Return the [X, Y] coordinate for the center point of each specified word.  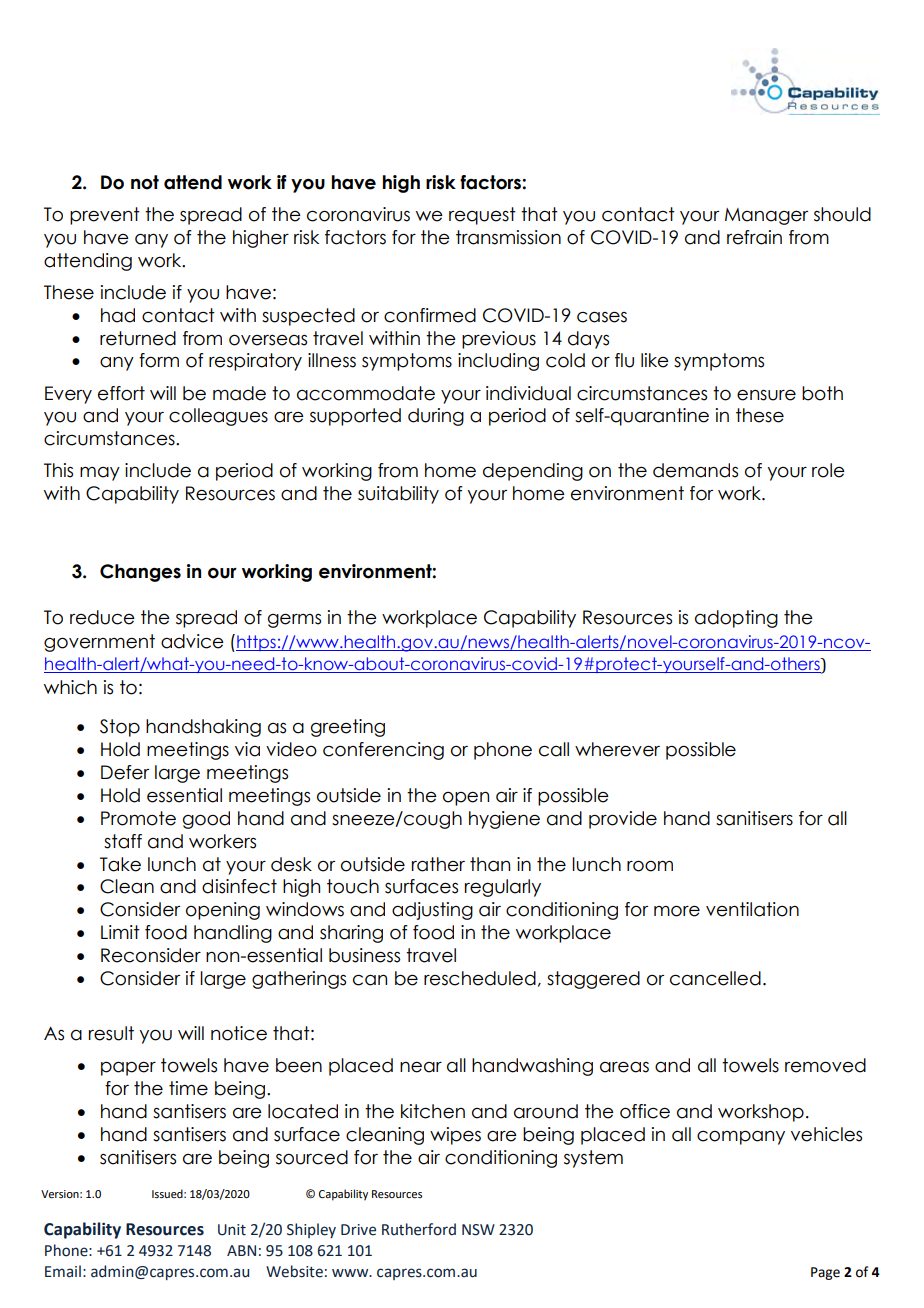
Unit [232, 1230]
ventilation [752, 909]
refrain [754, 237]
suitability [398, 495]
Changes [140, 573]
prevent [105, 216]
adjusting [432, 911]
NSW [478, 1230]
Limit [120, 932]
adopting [736, 619]
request [482, 216]
